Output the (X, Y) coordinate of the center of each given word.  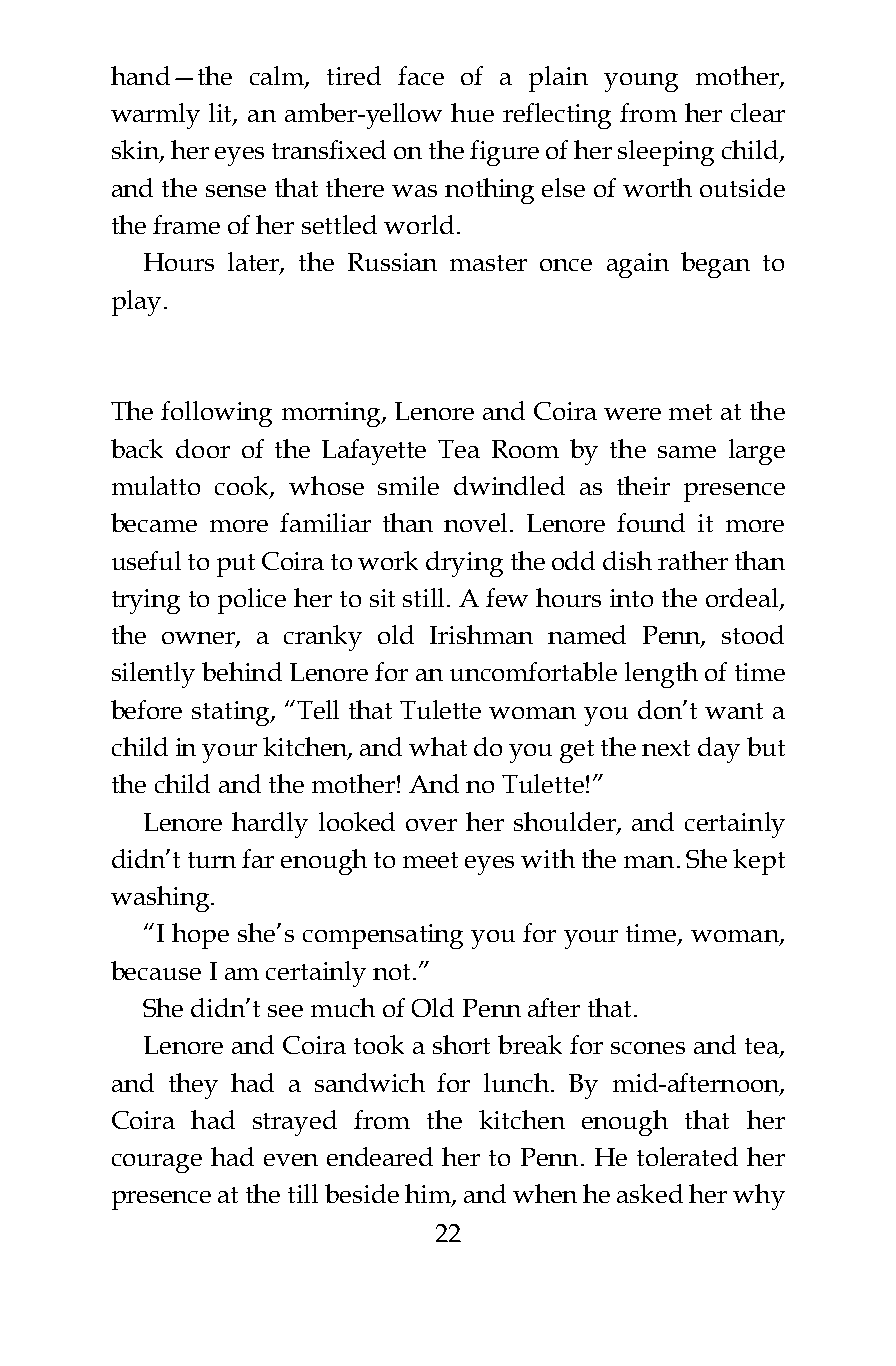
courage (157, 1163)
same (687, 452)
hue (472, 112)
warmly (155, 116)
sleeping (666, 153)
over (431, 825)
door (203, 448)
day (719, 750)
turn (212, 860)
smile (408, 485)
